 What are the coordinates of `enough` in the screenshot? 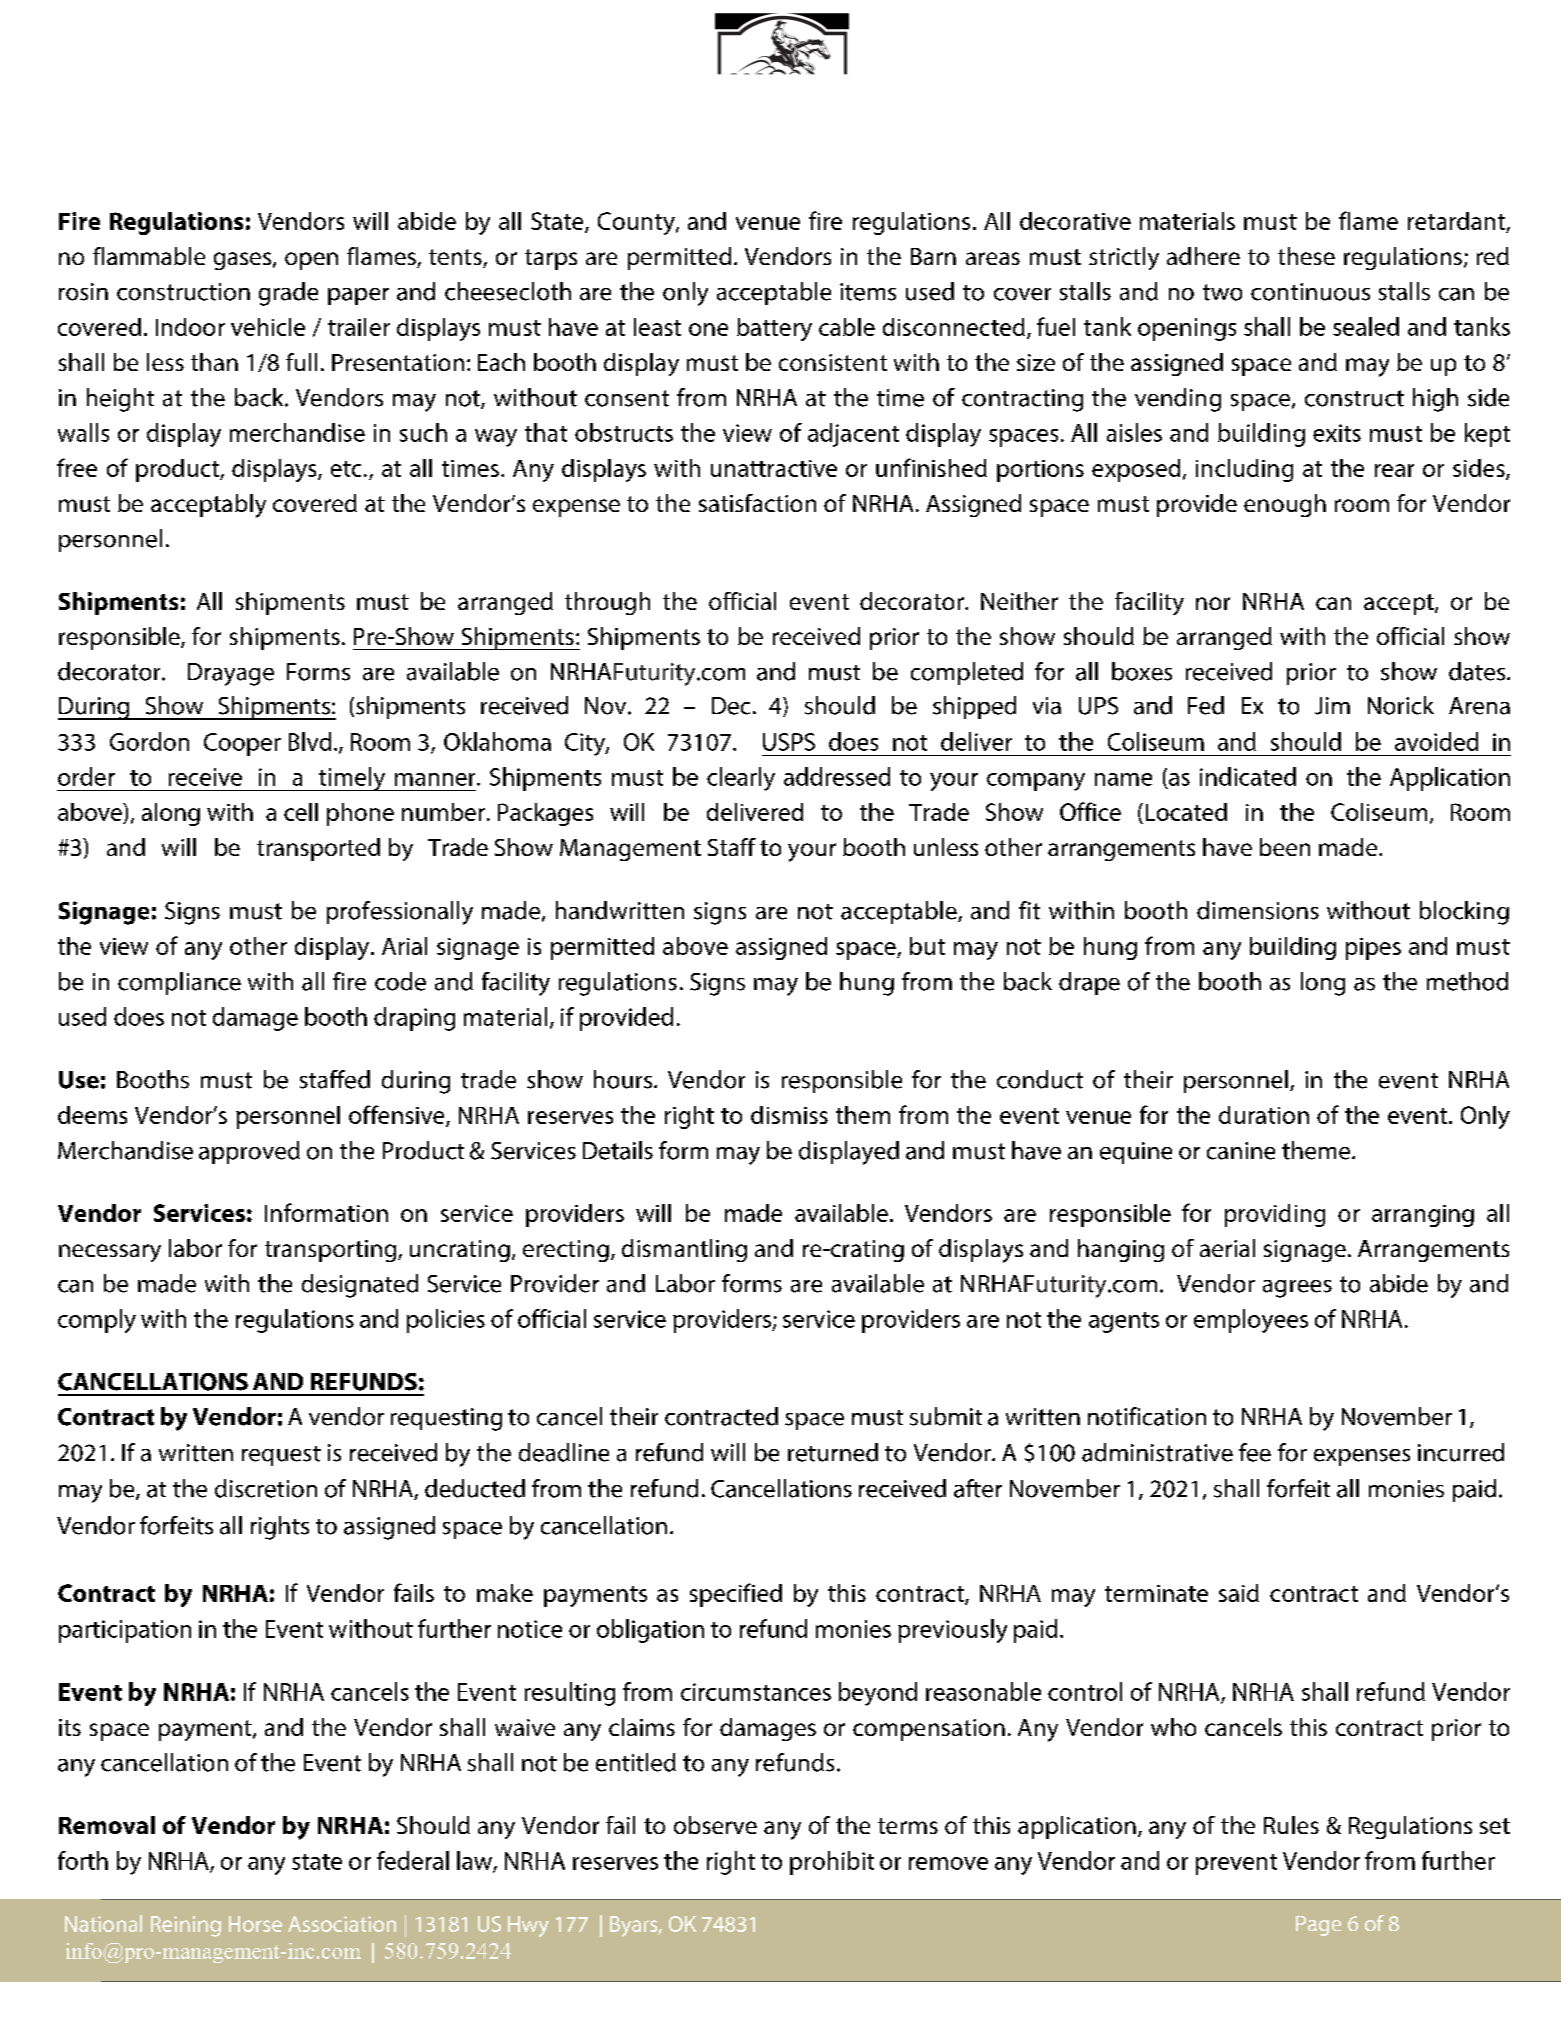 It's located at (1285, 505).
